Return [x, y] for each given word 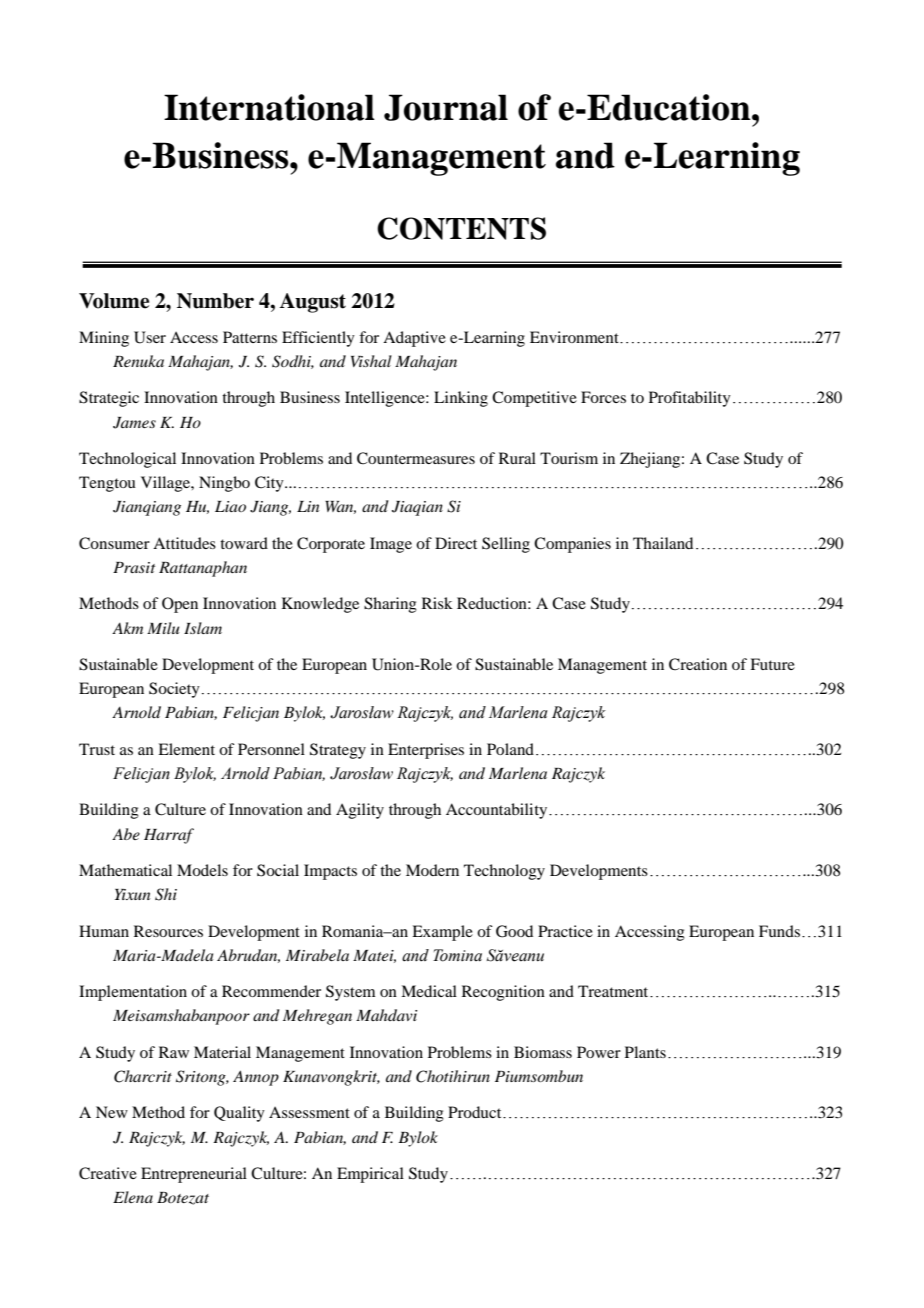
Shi [166, 894]
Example [442, 933]
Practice [565, 931]
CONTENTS [461, 228]
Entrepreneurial [194, 1175]
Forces [603, 397]
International [269, 107]
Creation [698, 664]
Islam [203, 628]
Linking [461, 399]
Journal [446, 107]
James [134, 423]
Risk [437, 603]
